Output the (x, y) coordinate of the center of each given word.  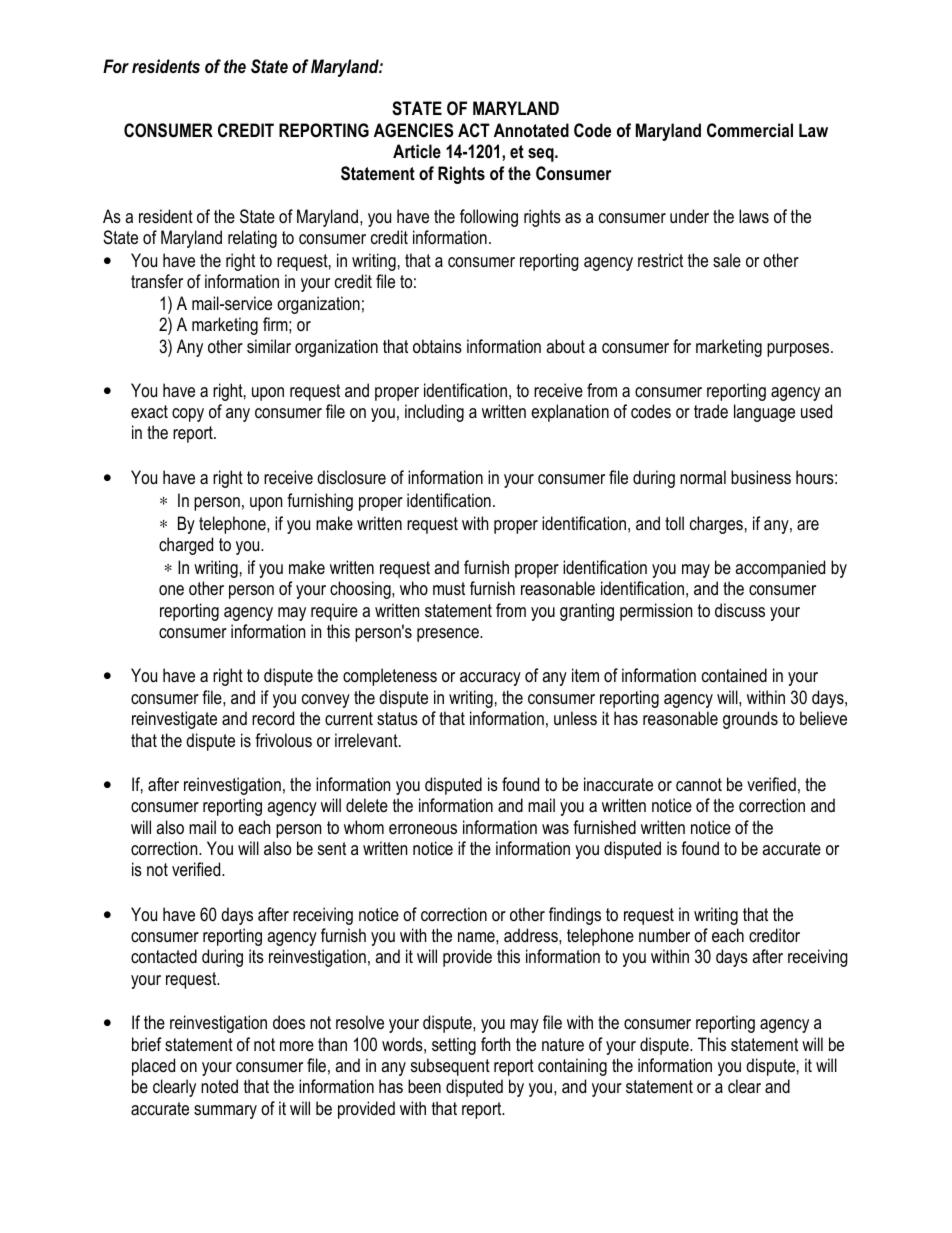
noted (219, 1086)
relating (252, 239)
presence (449, 635)
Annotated (531, 130)
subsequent (450, 1067)
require (334, 612)
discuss (740, 610)
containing (572, 1067)
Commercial (750, 130)
